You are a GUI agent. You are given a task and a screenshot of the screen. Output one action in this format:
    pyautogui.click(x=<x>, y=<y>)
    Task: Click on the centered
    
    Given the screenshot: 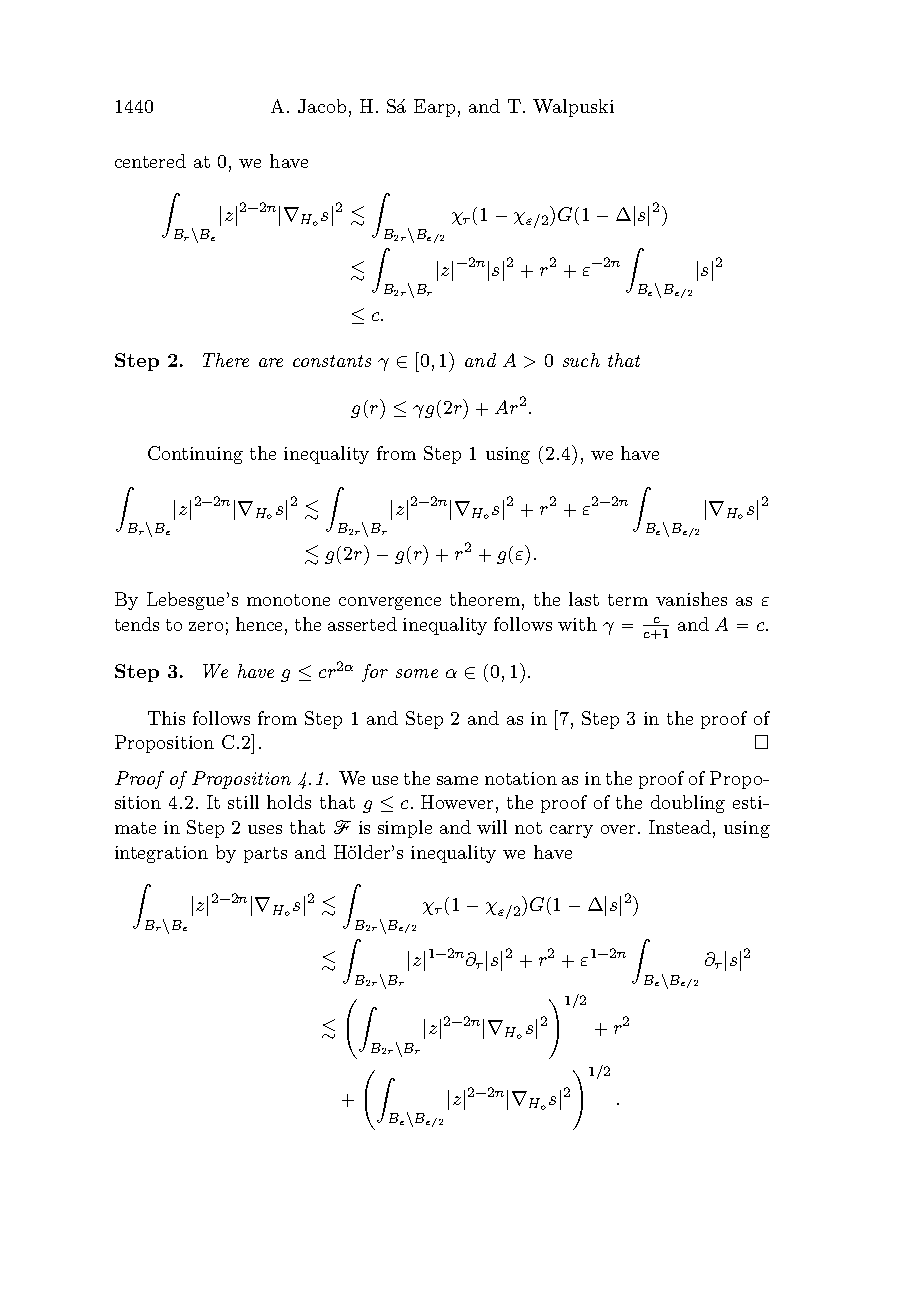 What is the action you would take?
    pyautogui.click(x=150, y=161)
